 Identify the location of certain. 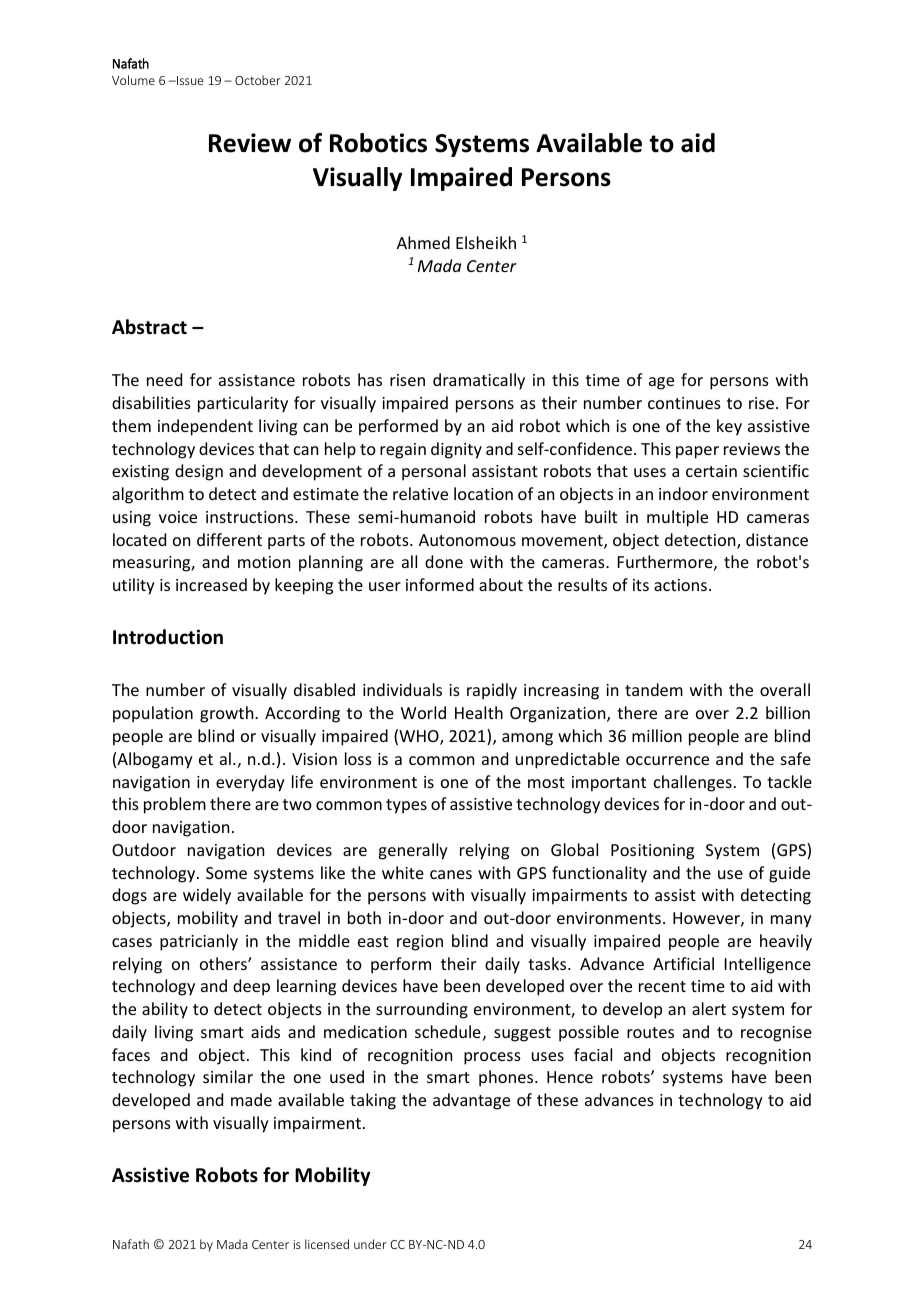
(711, 471).
